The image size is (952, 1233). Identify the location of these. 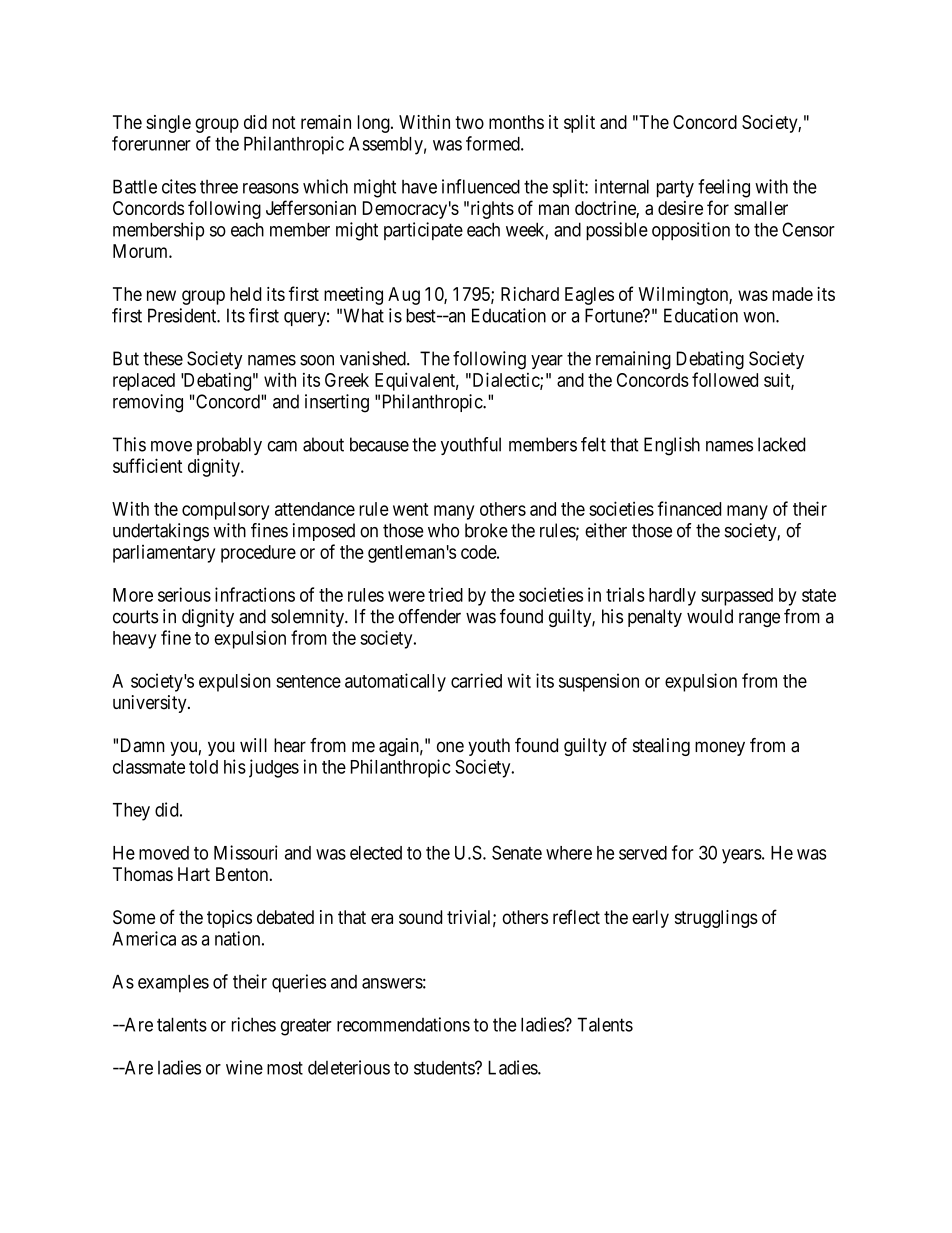
(163, 358).
